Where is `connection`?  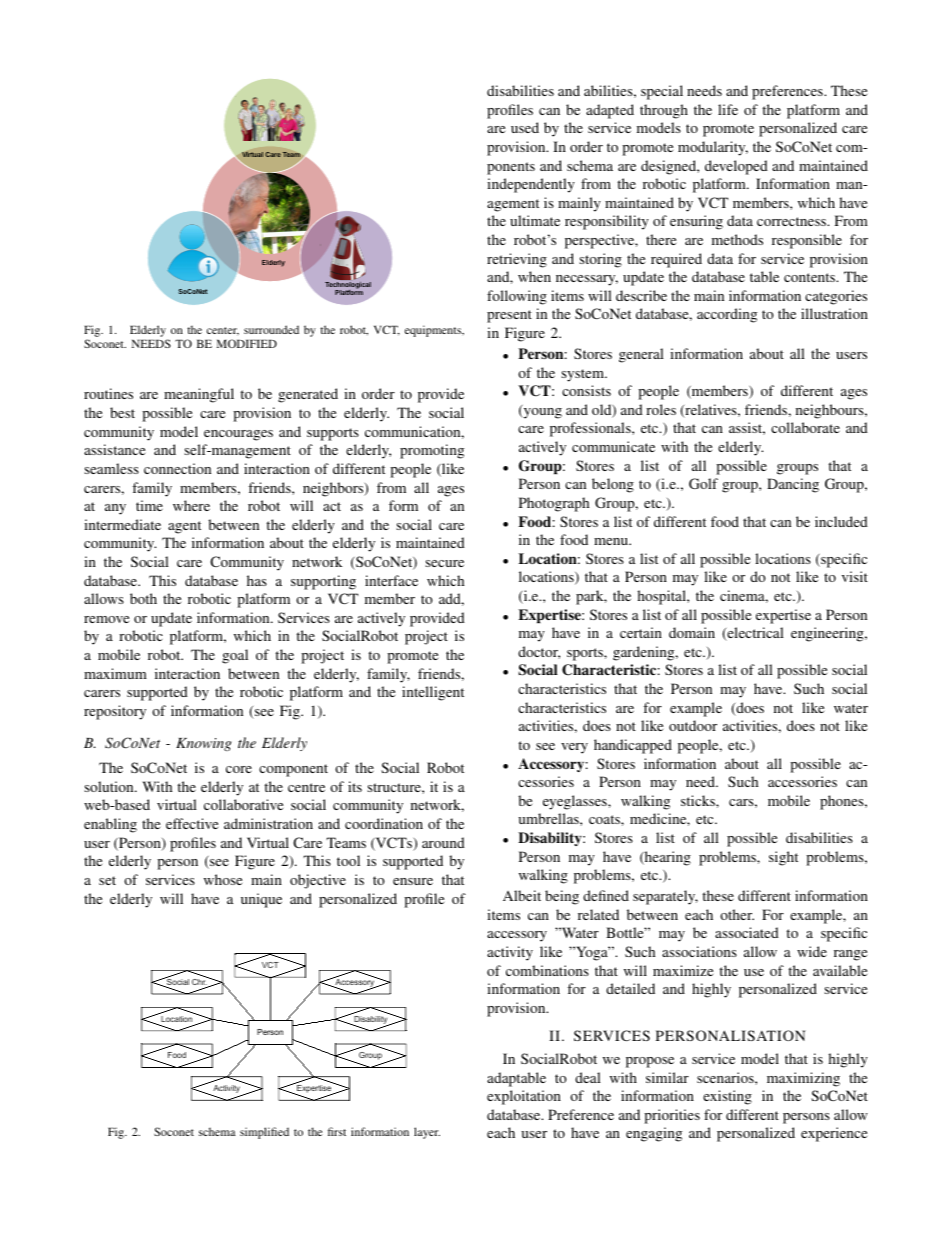 connection is located at coordinates (177, 468).
